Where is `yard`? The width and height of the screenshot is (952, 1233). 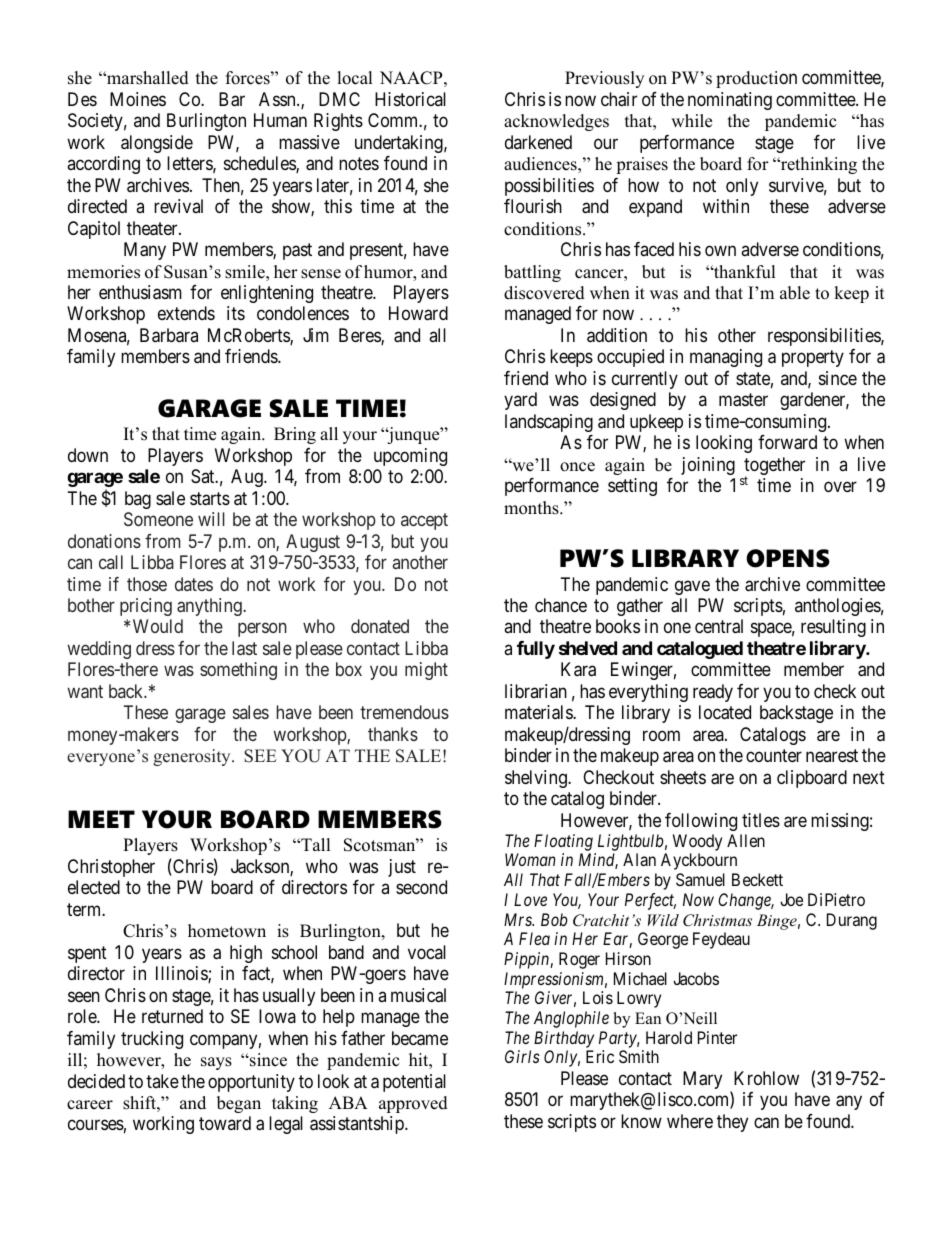 yard is located at coordinates (520, 401).
